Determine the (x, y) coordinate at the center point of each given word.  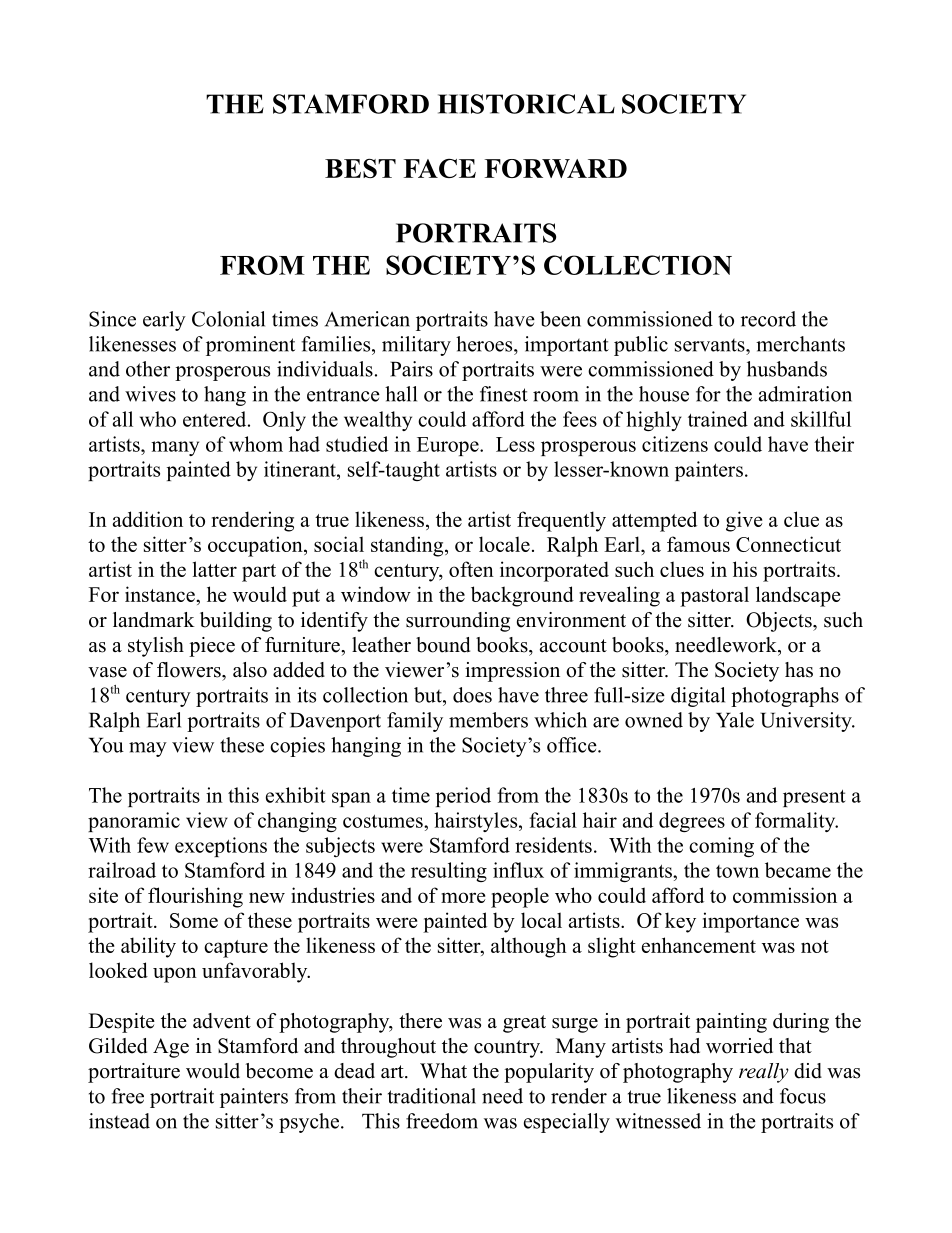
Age (171, 1048)
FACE (440, 168)
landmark (154, 620)
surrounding (458, 622)
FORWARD (556, 168)
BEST (360, 168)
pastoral (714, 596)
